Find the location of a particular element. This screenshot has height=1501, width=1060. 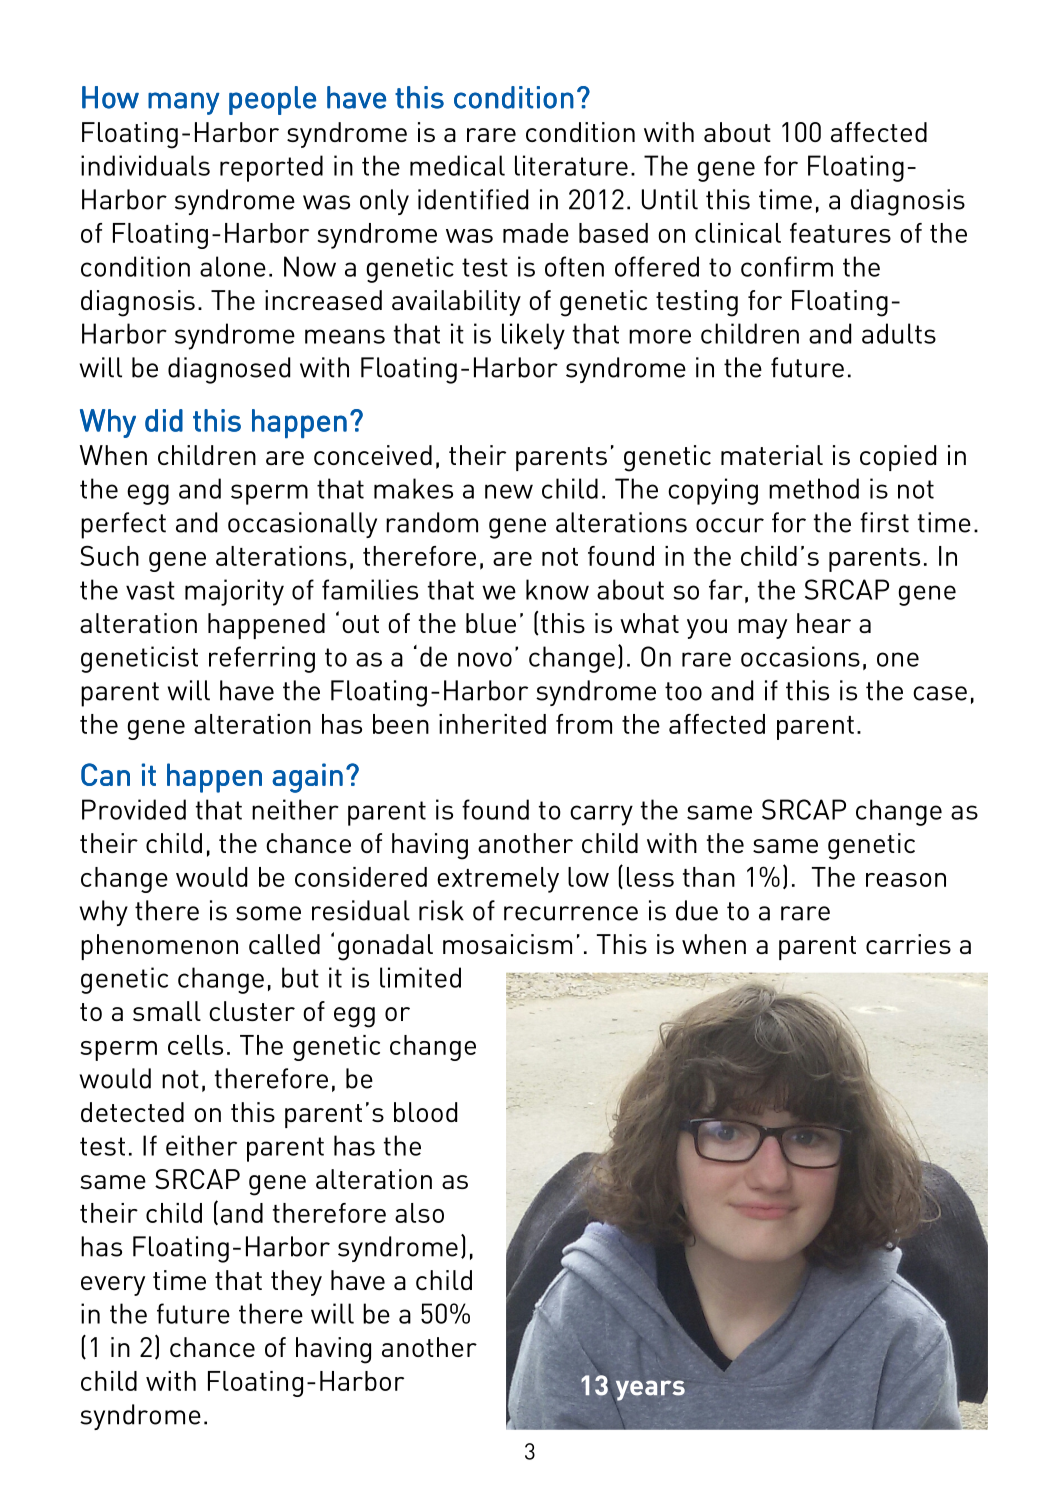

phenomenon is located at coordinates (159, 947).
